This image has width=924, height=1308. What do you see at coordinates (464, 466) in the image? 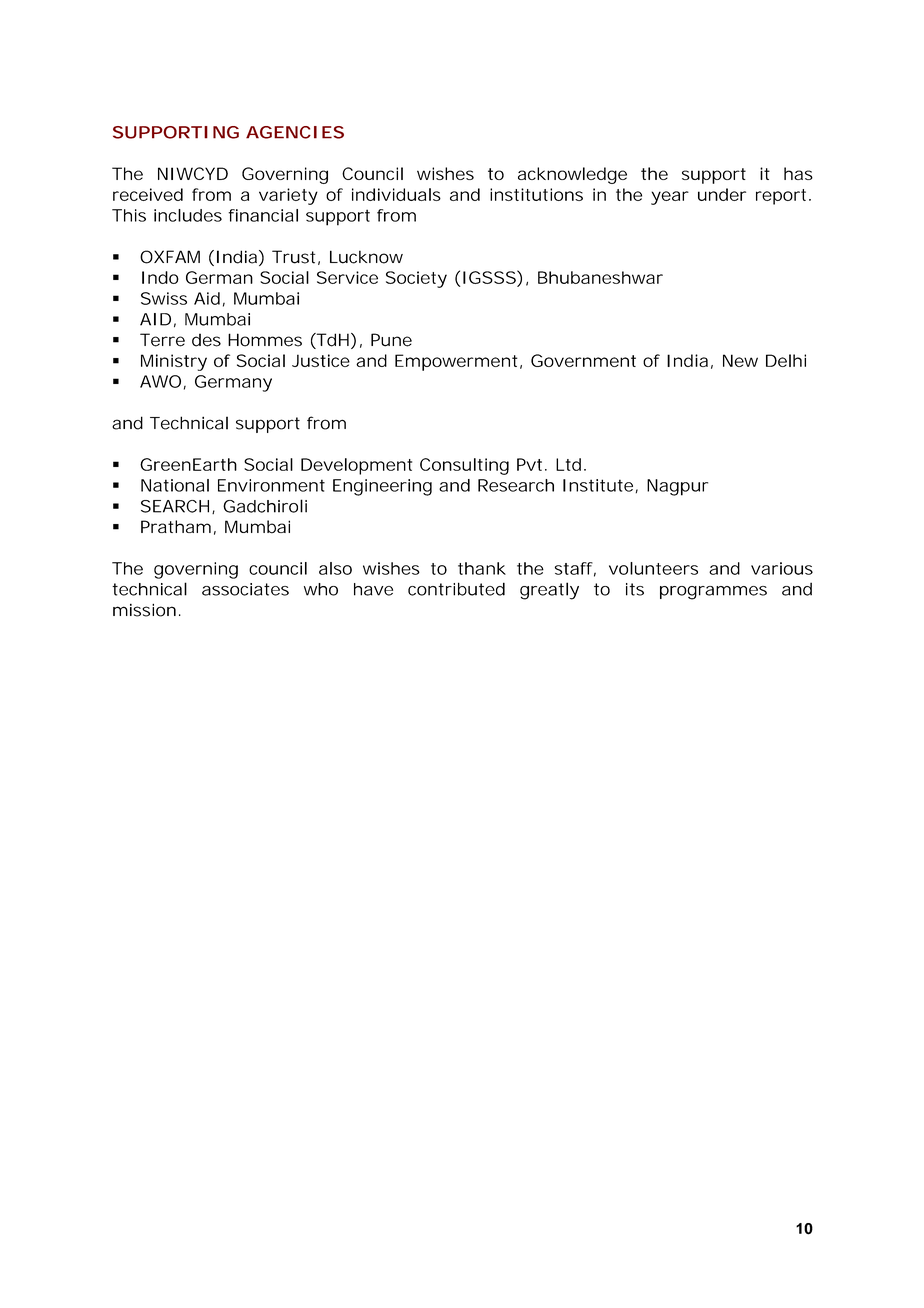
I see `Consulting` at bounding box center [464, 466].
